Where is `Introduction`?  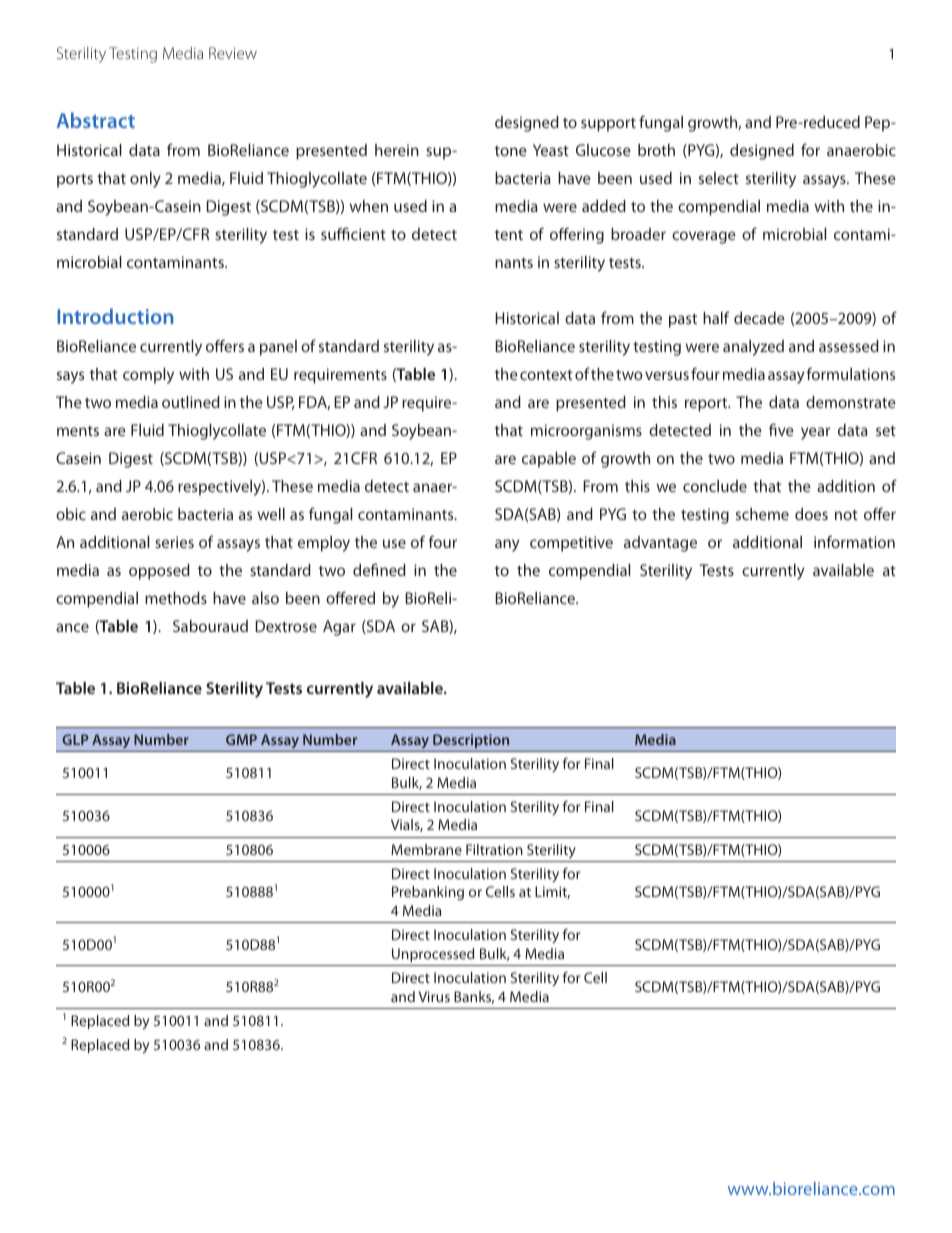 Introduction is located at coordinates (115, 316).
